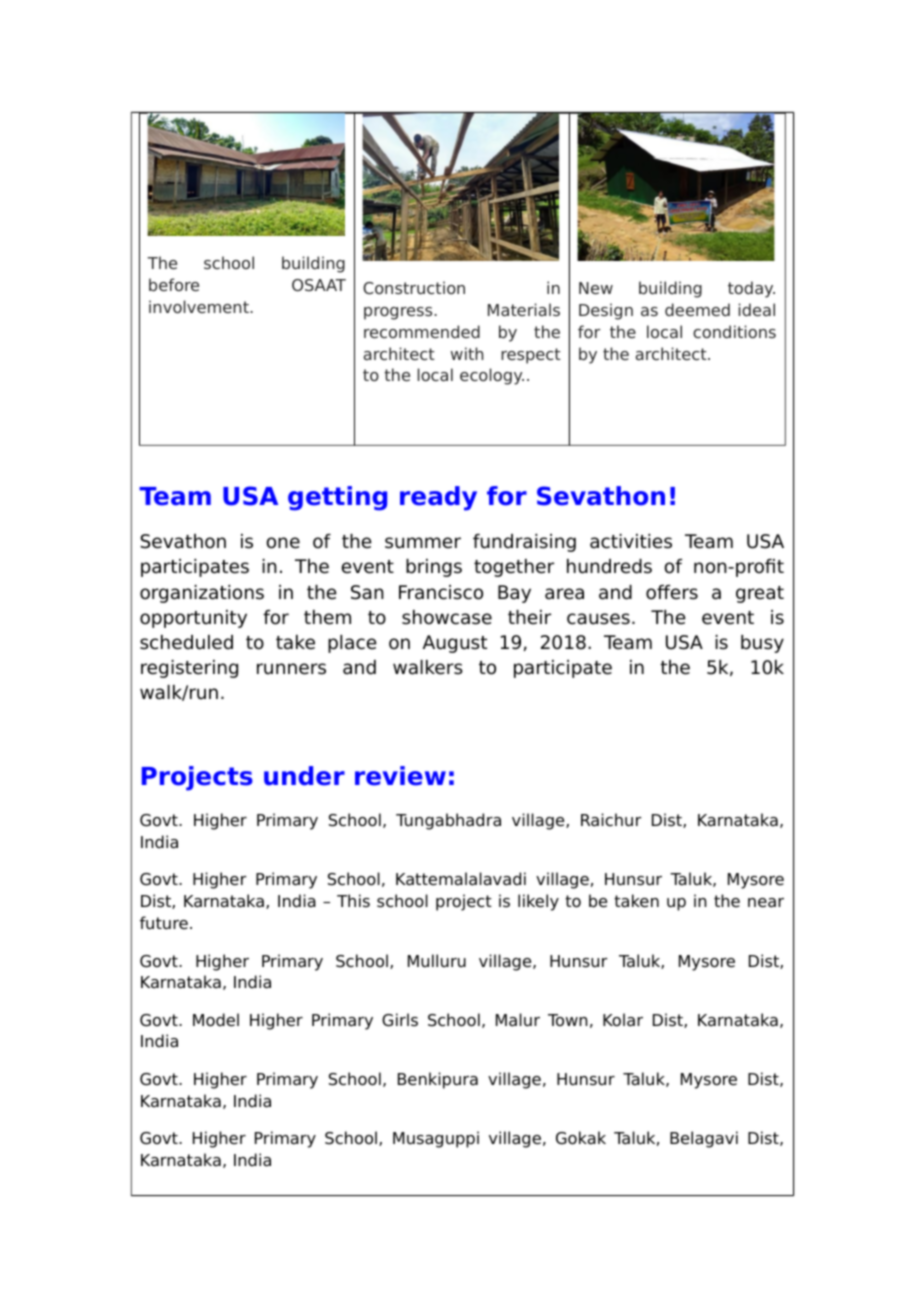 Image resolution: width=924 pixels, height=1308 pixels. What do you see at coordinates (423, 543) in the document?
I see `summer` at bounding box center [423, 543].
